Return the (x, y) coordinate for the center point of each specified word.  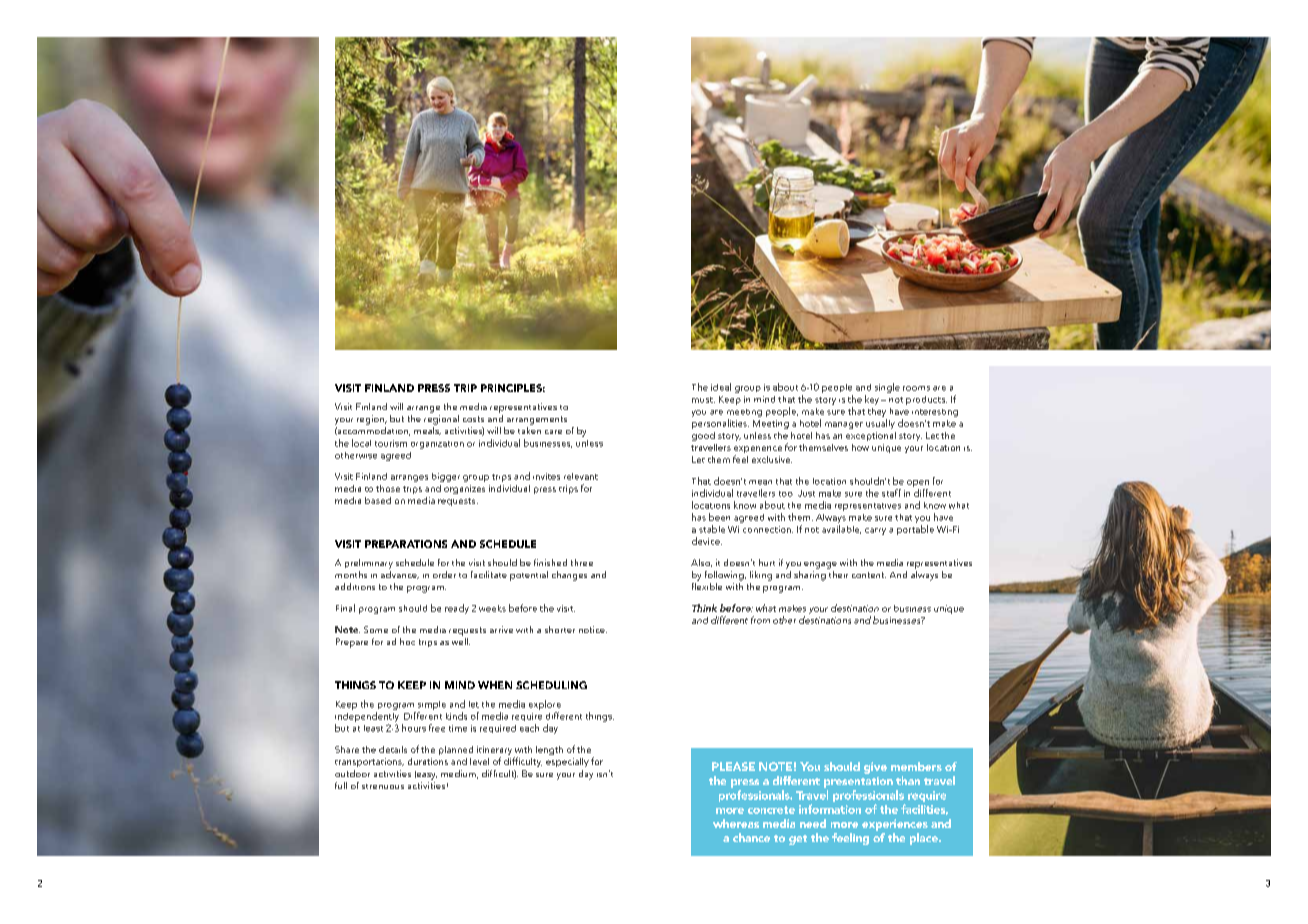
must (703, 400)
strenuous (383, 786)
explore (545, 705)
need (813, 823)
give (875, 768)
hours (414, 728)
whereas (736, 823)
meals (427, 429)
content (869, 575)
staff (891, 493)
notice (593, 629)
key (872, 400)
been (719, 517)
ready (457, 609)
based (378, 500)
